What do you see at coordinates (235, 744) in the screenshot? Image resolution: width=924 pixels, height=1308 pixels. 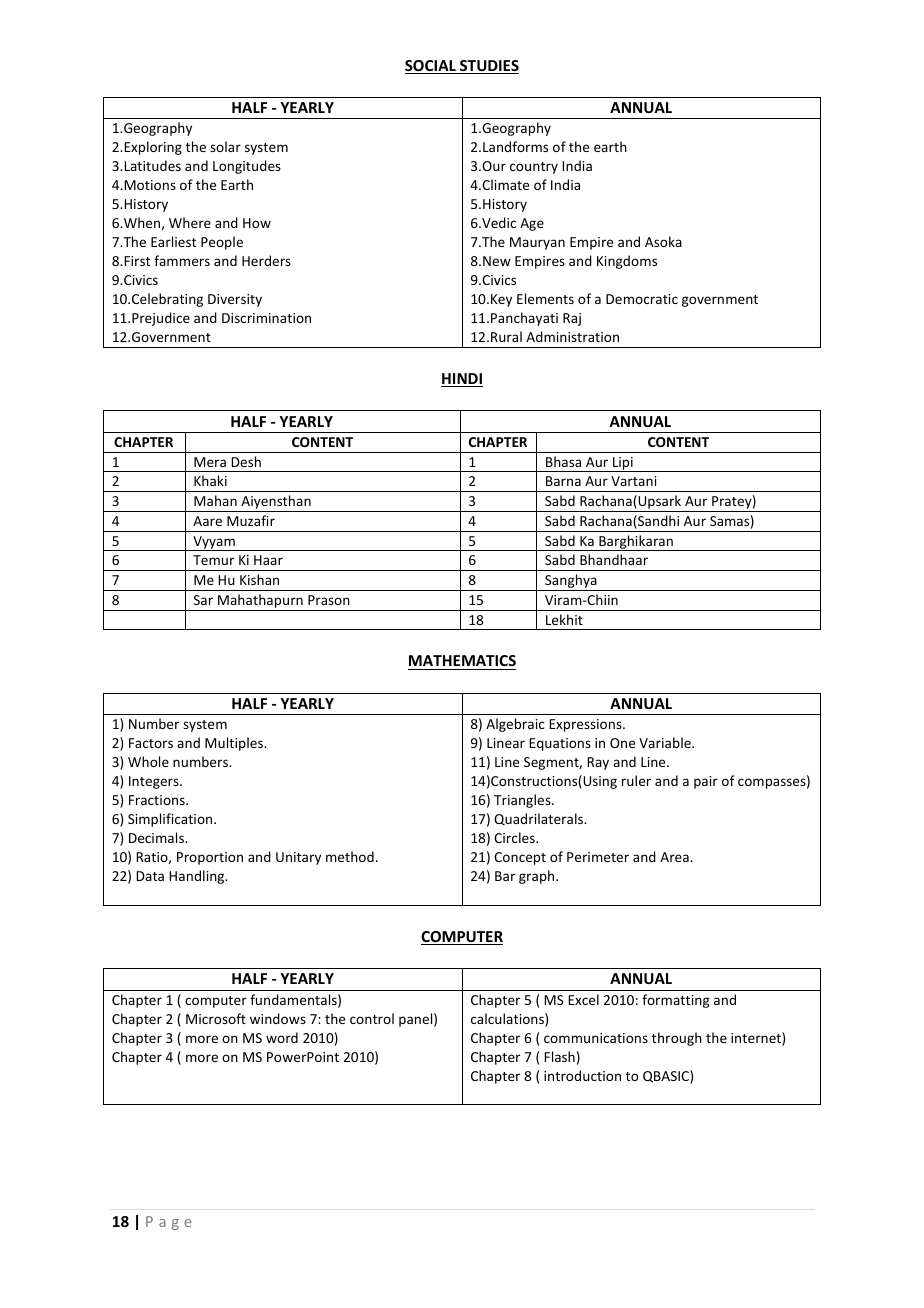 I see `Multiples` at bounding box center [235, 744].
